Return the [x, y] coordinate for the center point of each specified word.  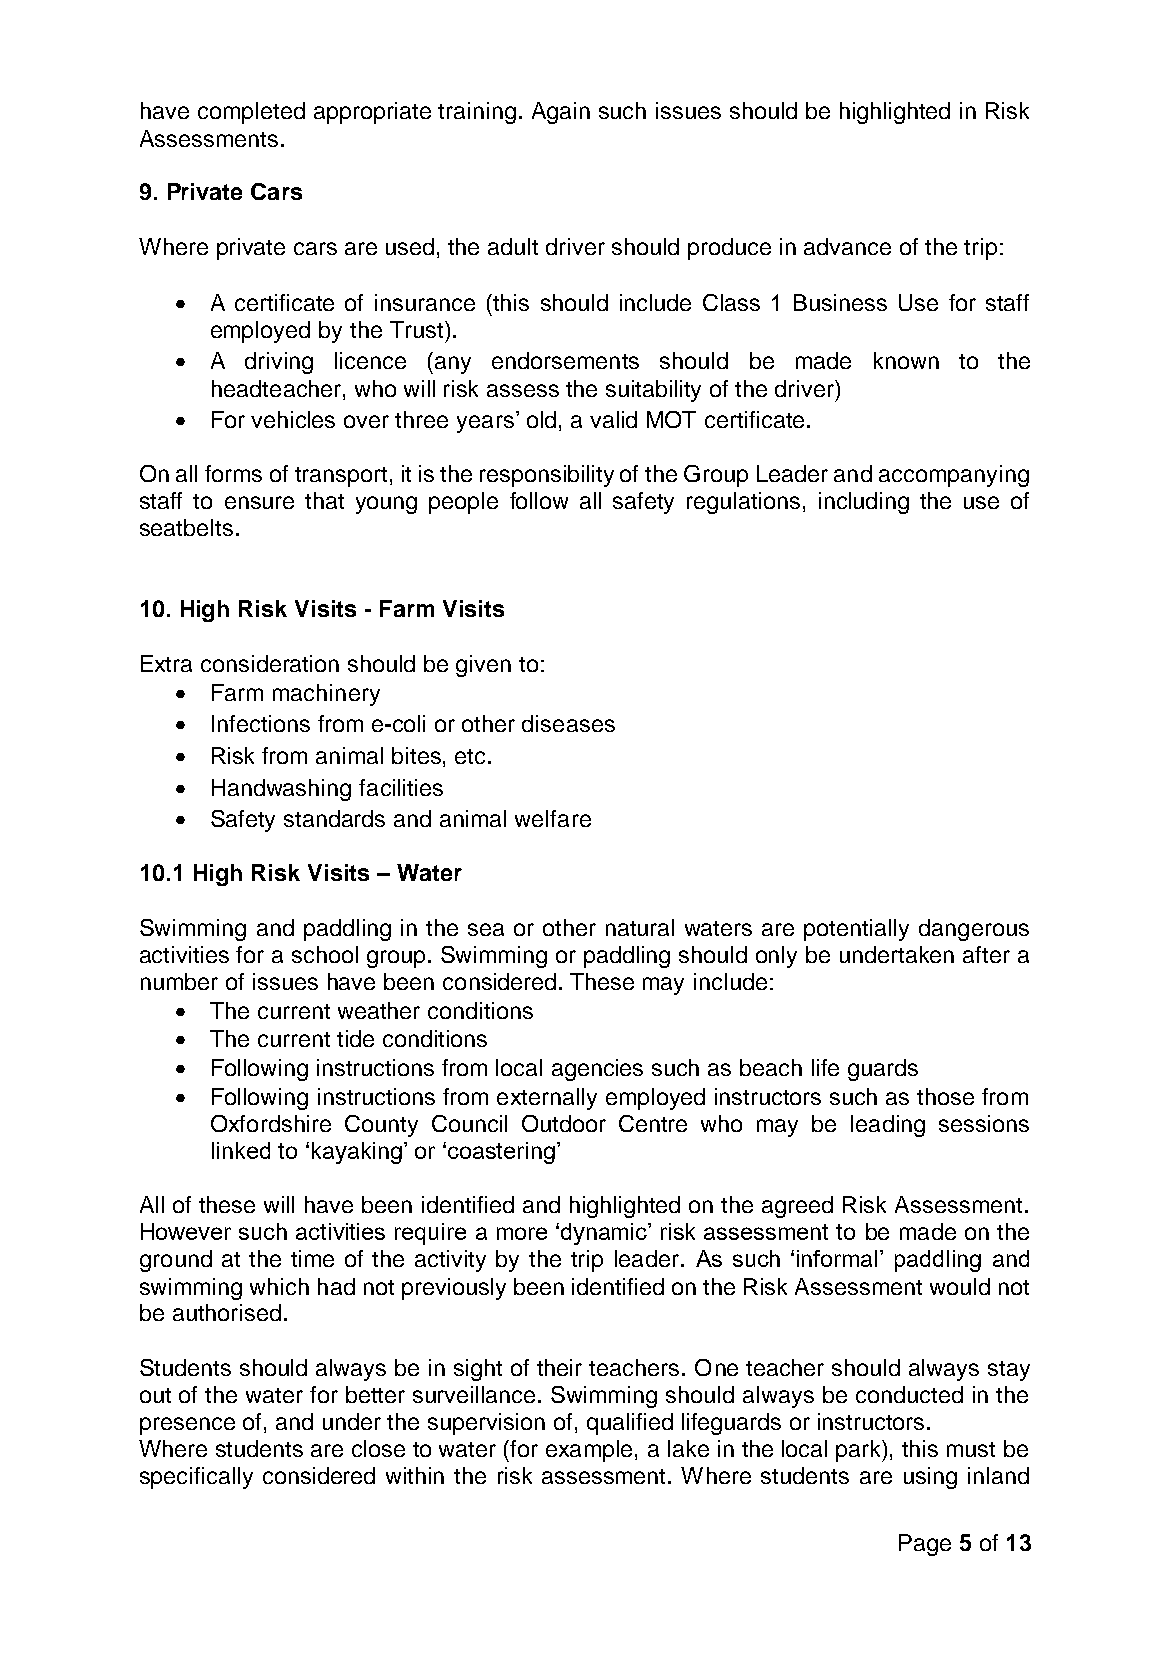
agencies [597, 1070]
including [864, 503]
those [945, 1096]
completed [251, 113]
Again [561, 113]
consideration [270, 663]
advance [847, 246]
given [483, 666]
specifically [196, 1478]
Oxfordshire [271, 1123]
